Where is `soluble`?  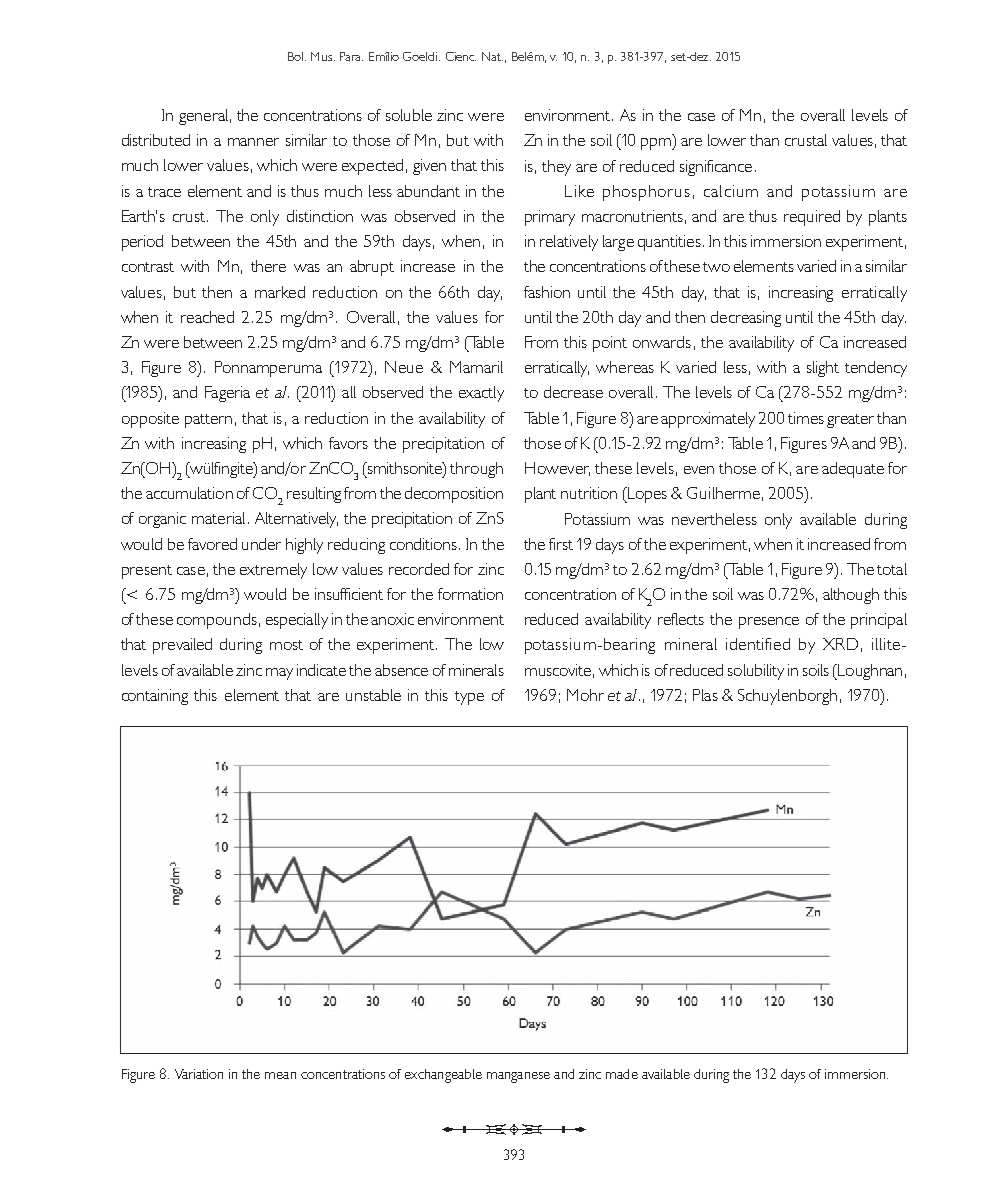
soluble is located at coordinates (409, 115).
